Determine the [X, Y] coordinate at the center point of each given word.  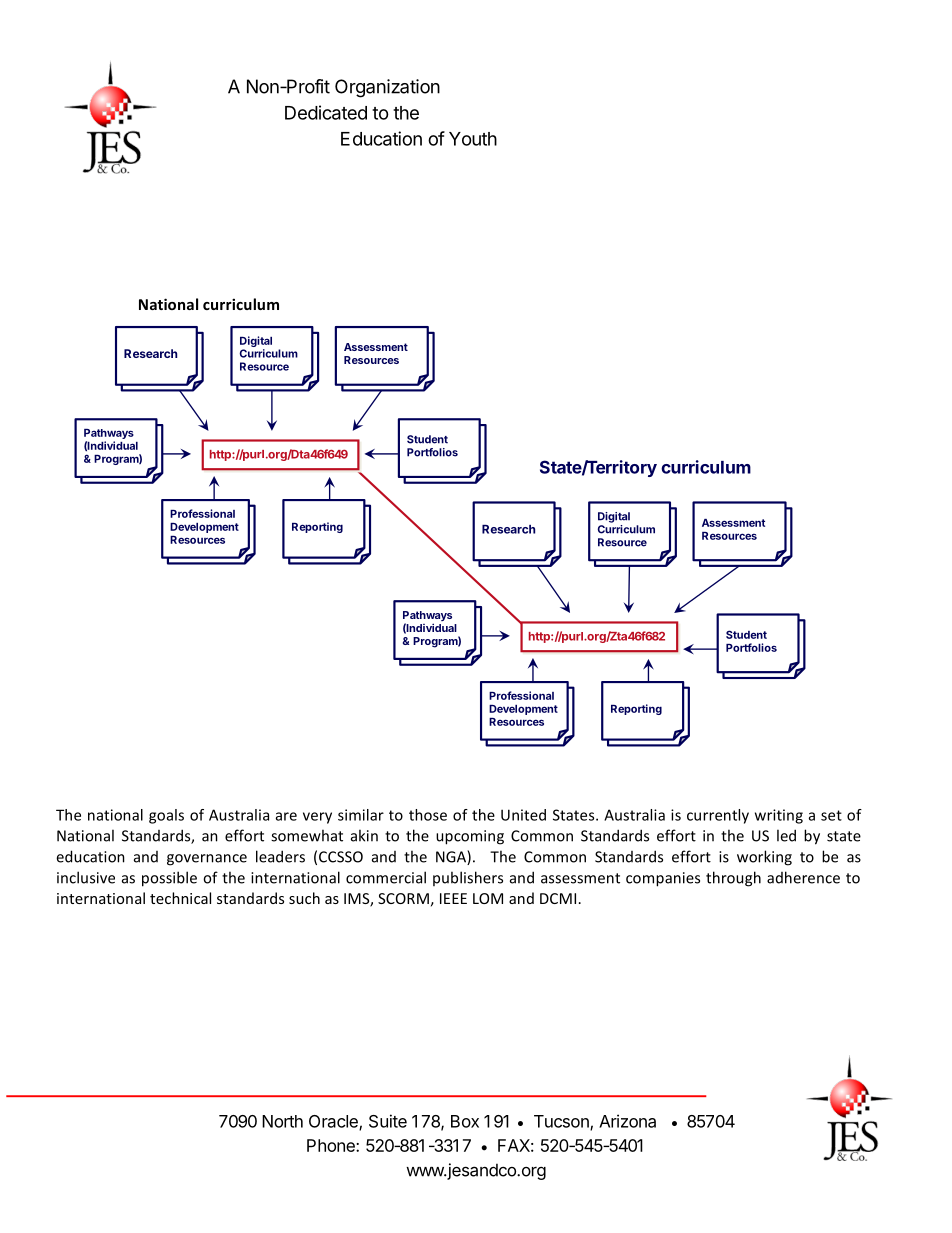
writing [779, 816]
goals [166, 816]
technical [180, 898]
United [523, 815]
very [317, 818]
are [286, 816]
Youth [473, 139]
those [428, 815]
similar [361, 815]
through [733, 879]
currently [718, 816]
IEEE [453, 898]
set [831, 815]
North [282, 1121]
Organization [387, 88]
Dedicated [326, 112]
